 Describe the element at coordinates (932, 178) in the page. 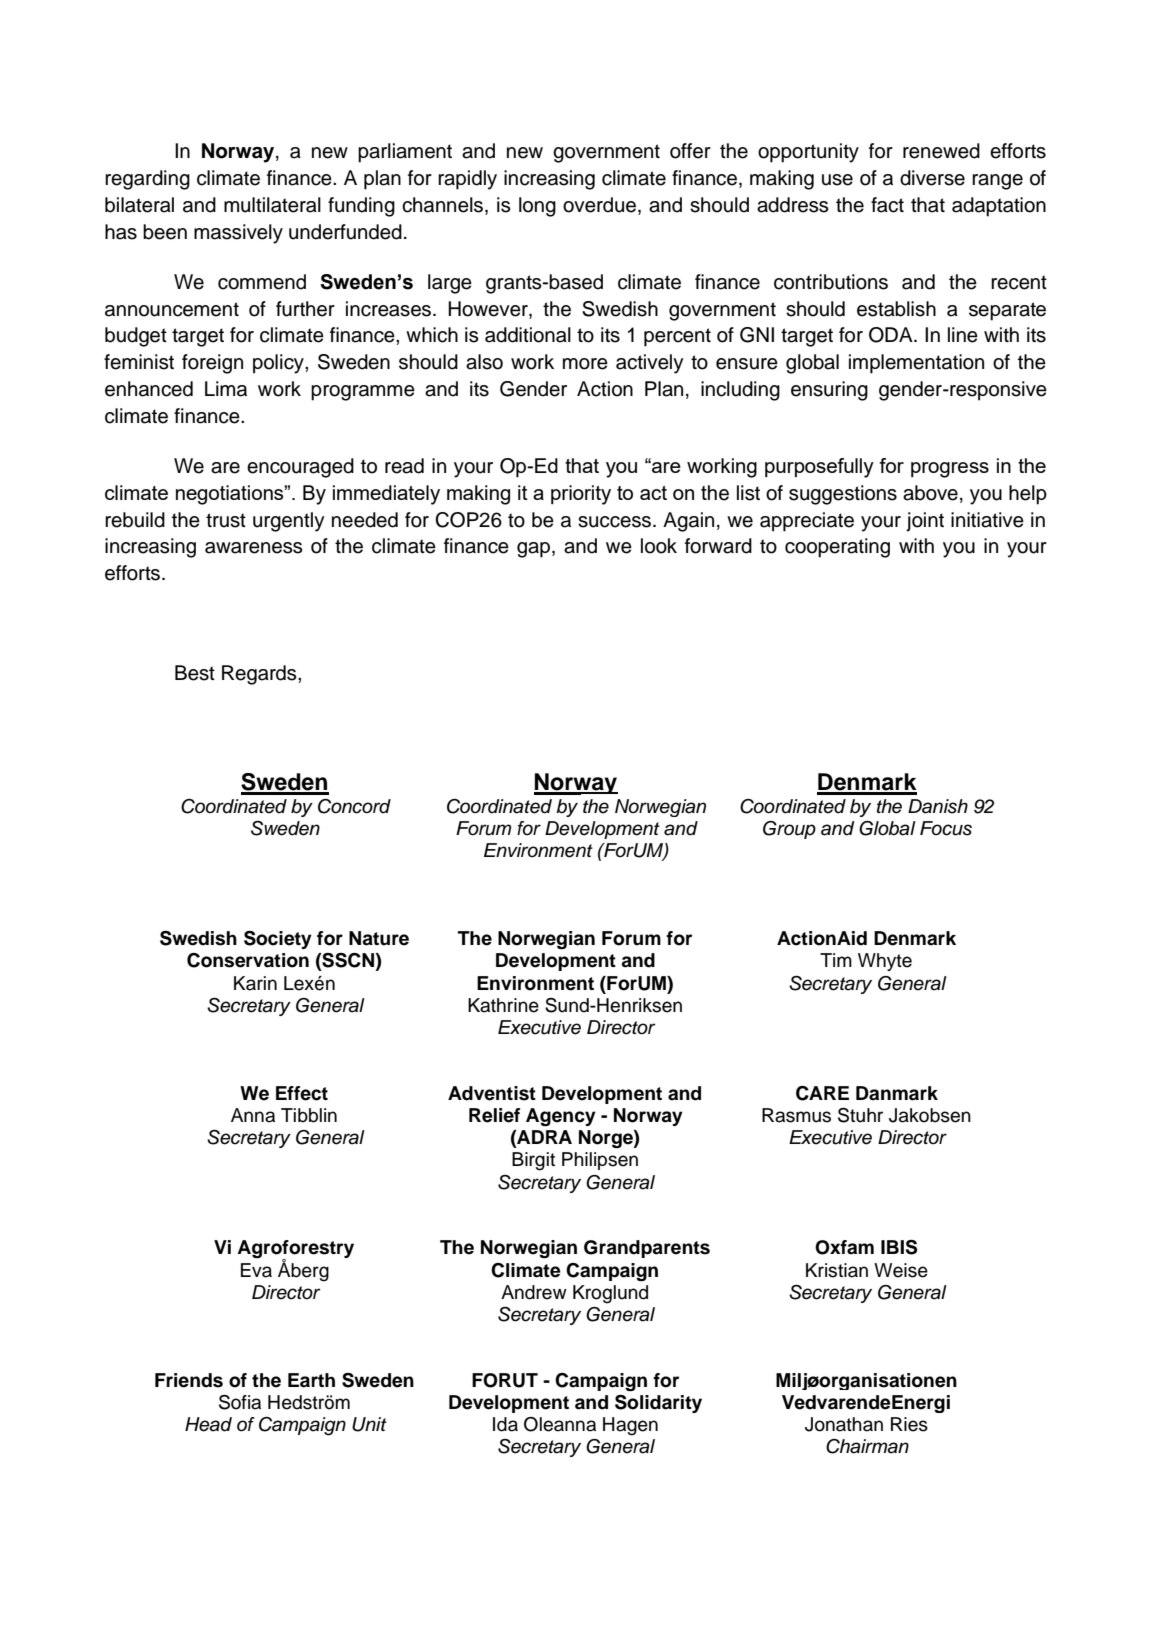

I see `diverse` at that location.
